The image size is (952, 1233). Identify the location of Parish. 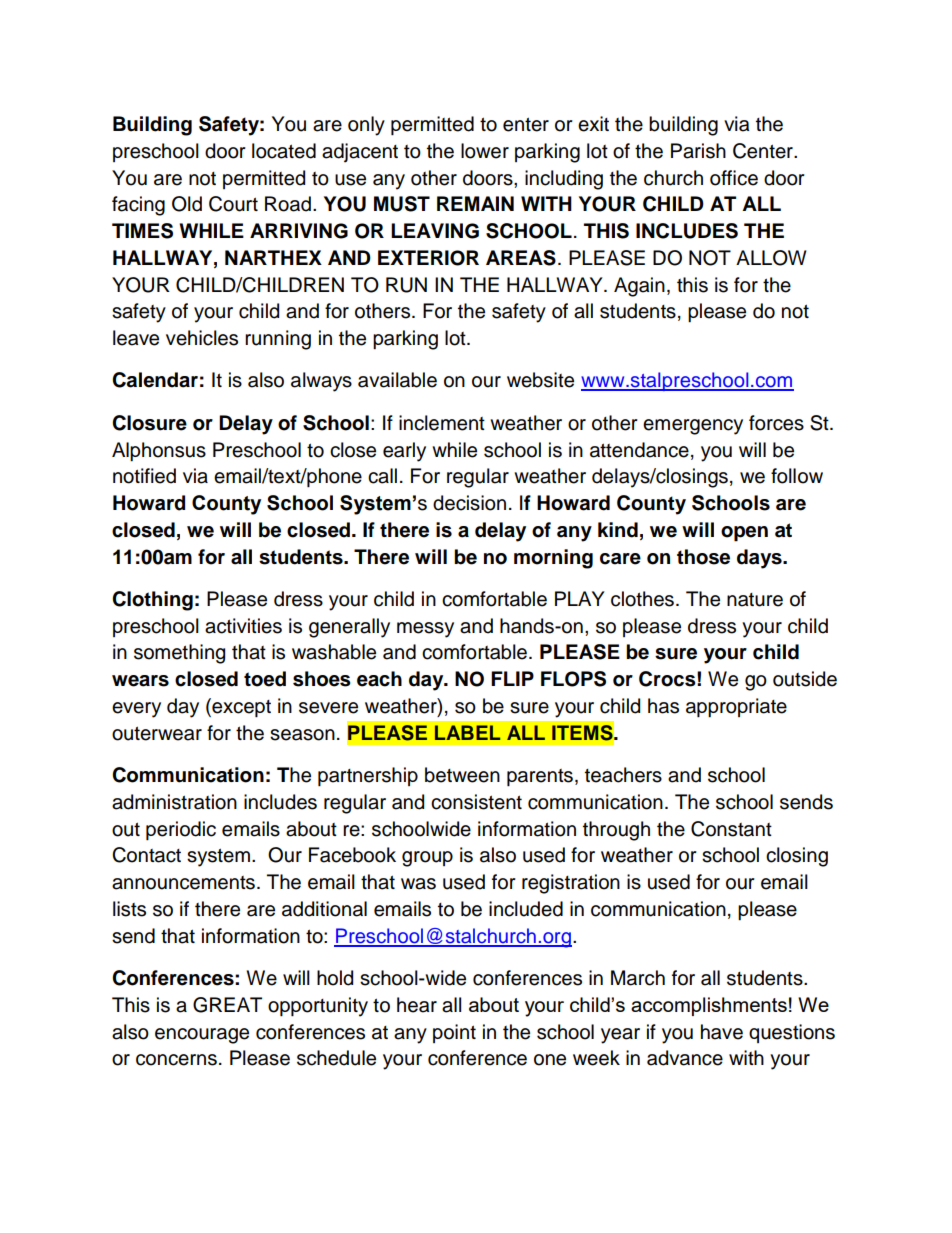
(698, 151).
